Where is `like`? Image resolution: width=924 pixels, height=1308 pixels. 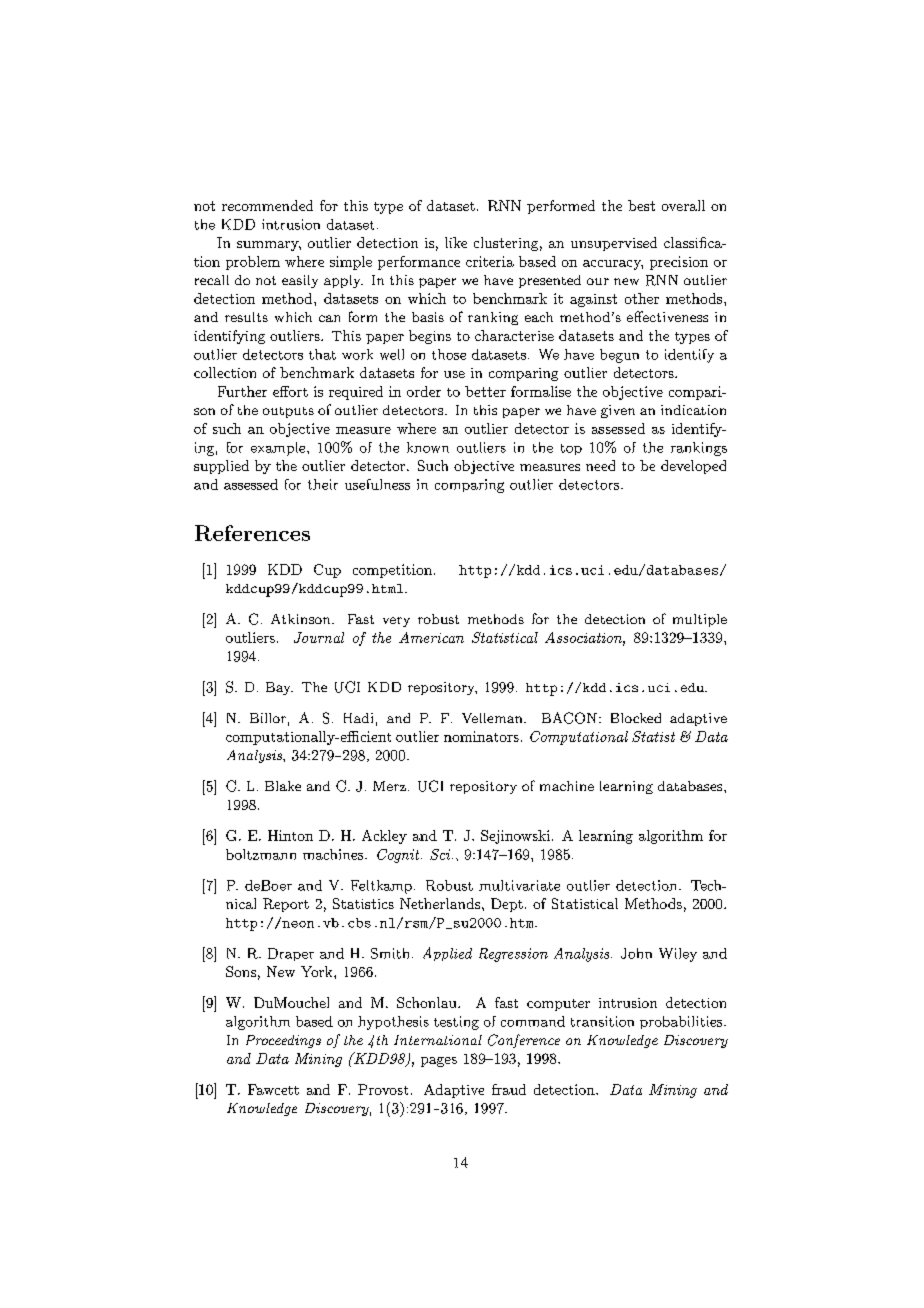
like is located at coordinates (456, 242).
